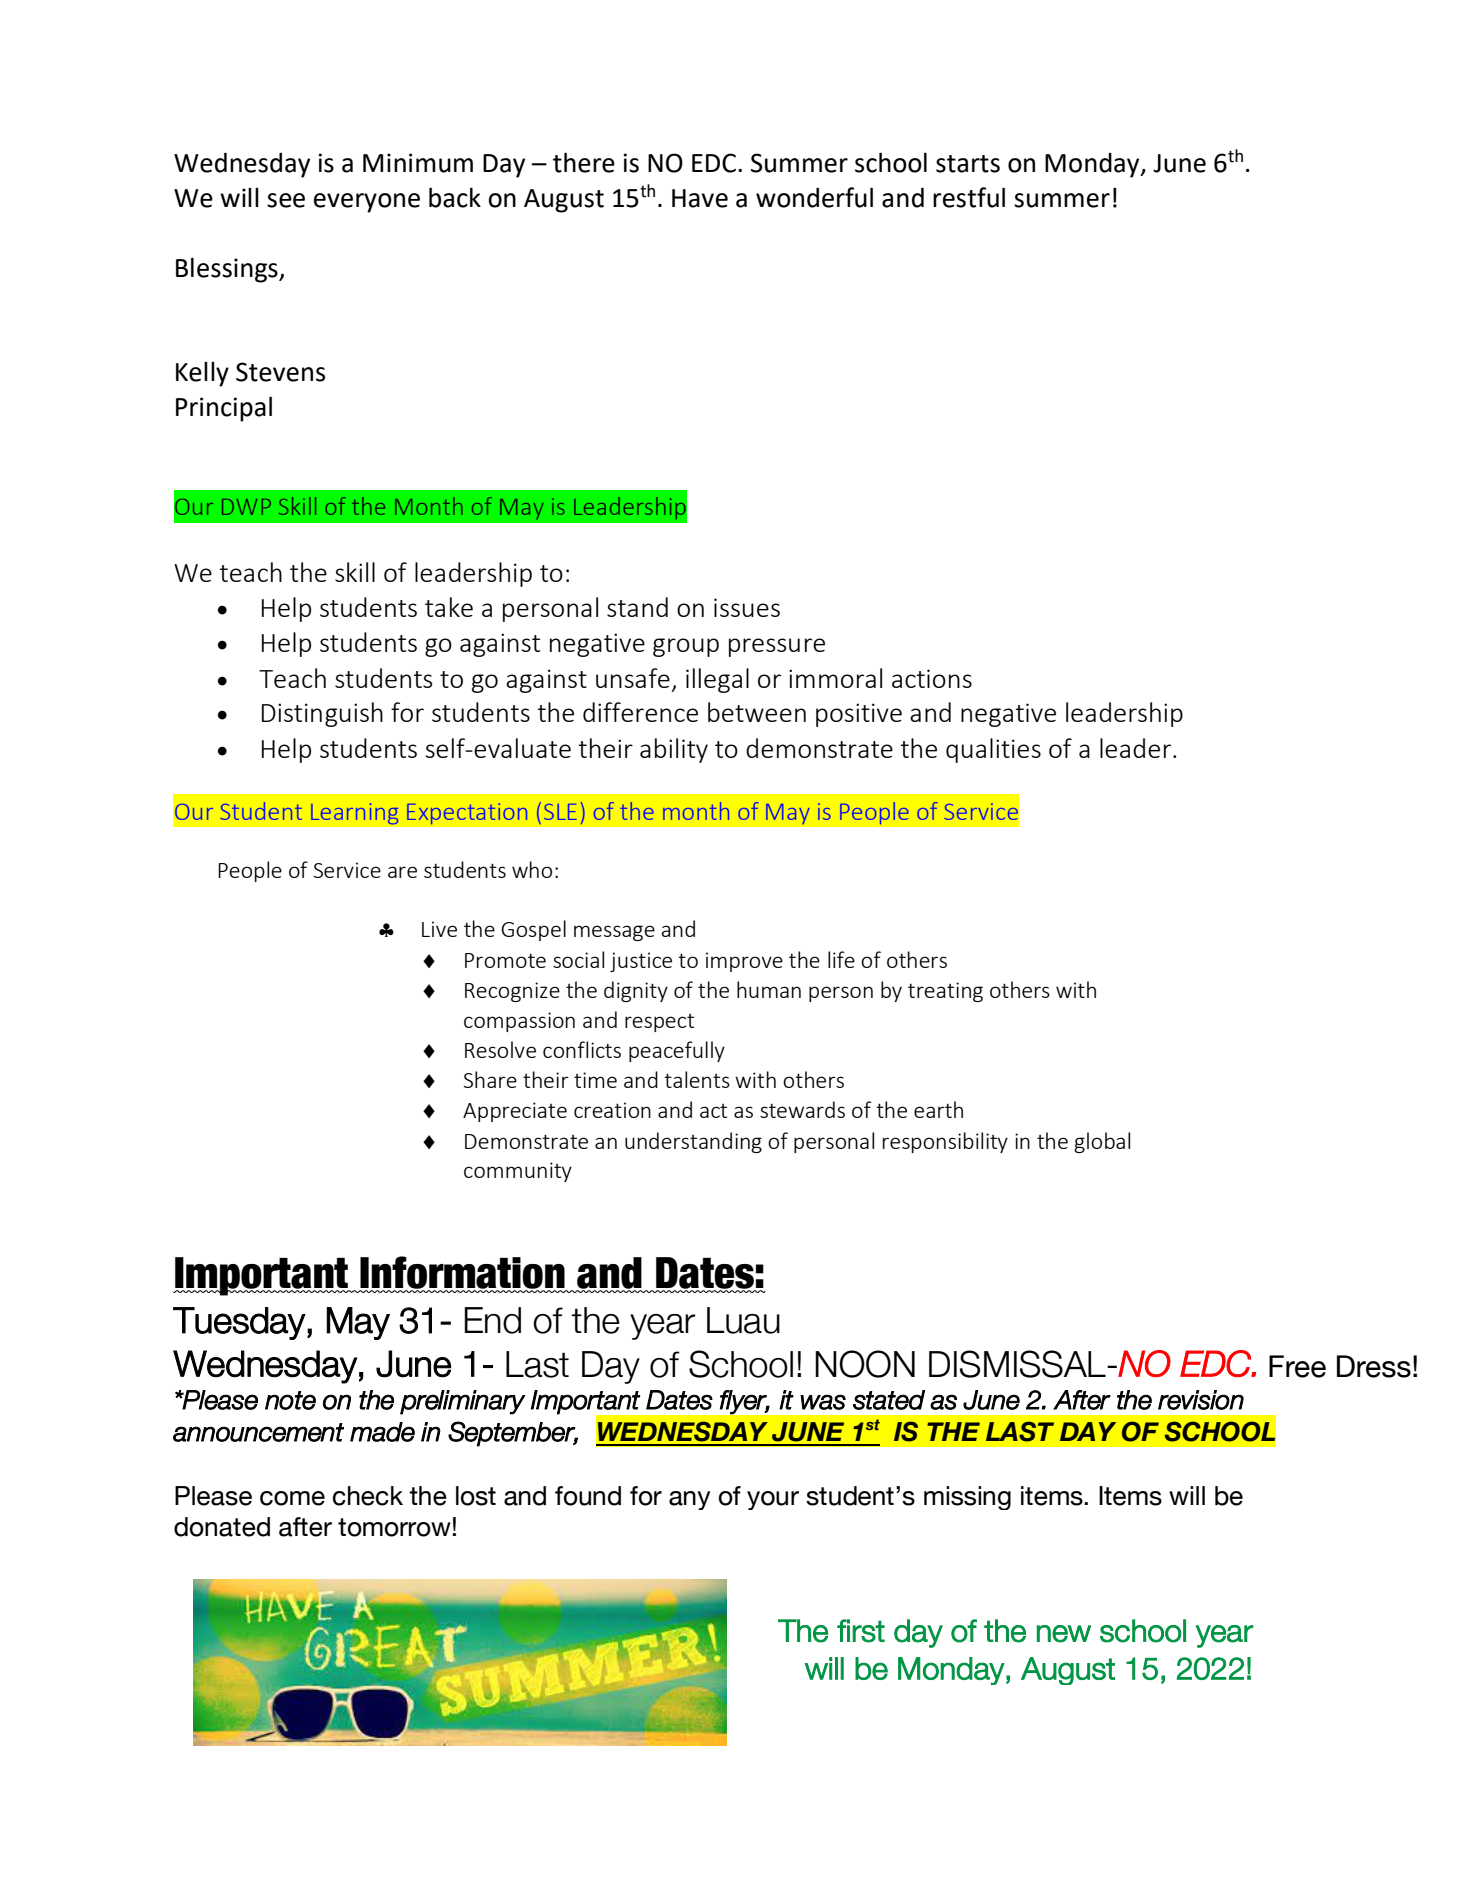 Image resolution: width=1458 pixels, height=1886 pixels. I want to click on treating, so click(945, 992).
